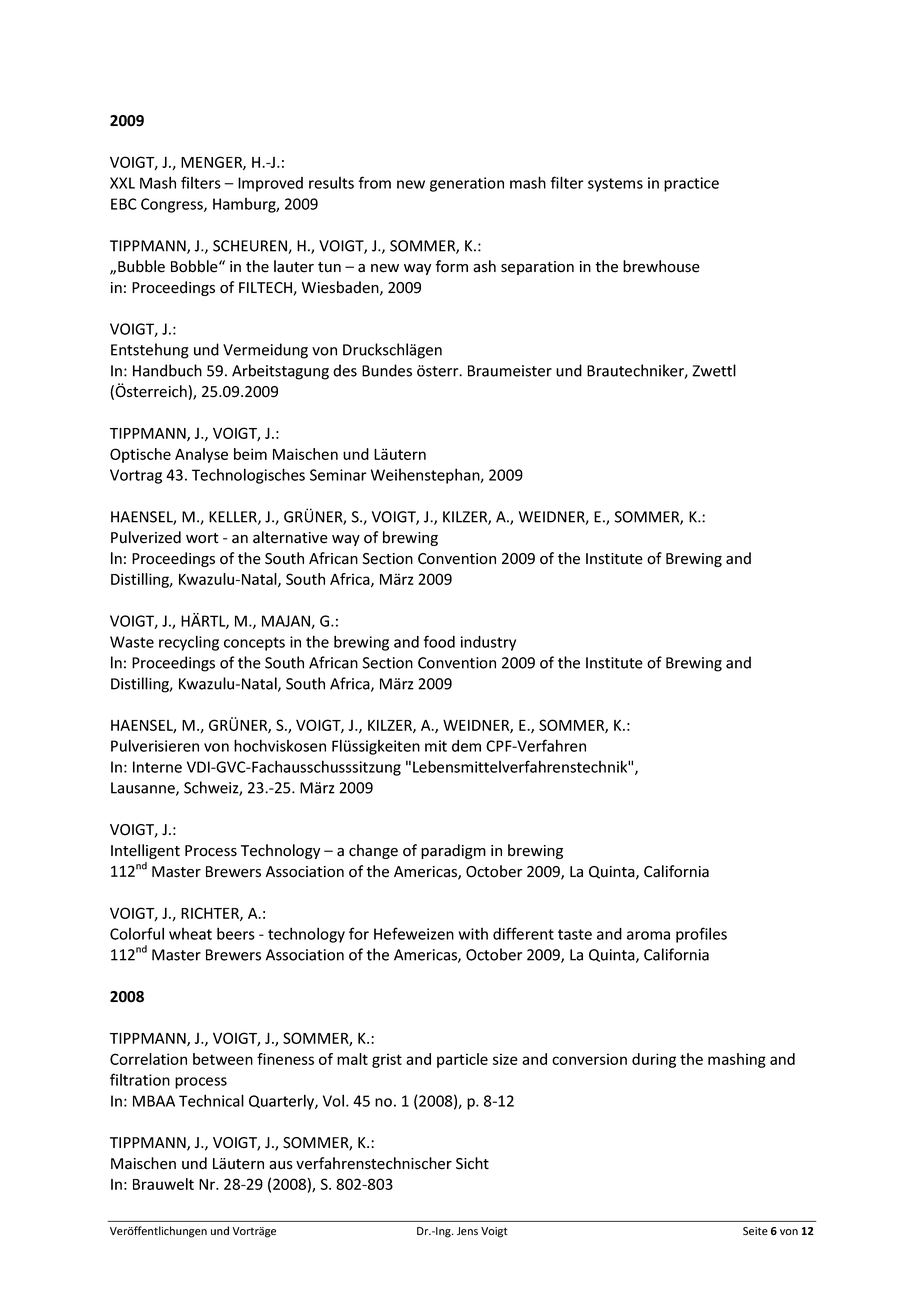 Image resolution: width=924 pixels, height=1308 pixels. I want to click on generation, so click(467, 184).
